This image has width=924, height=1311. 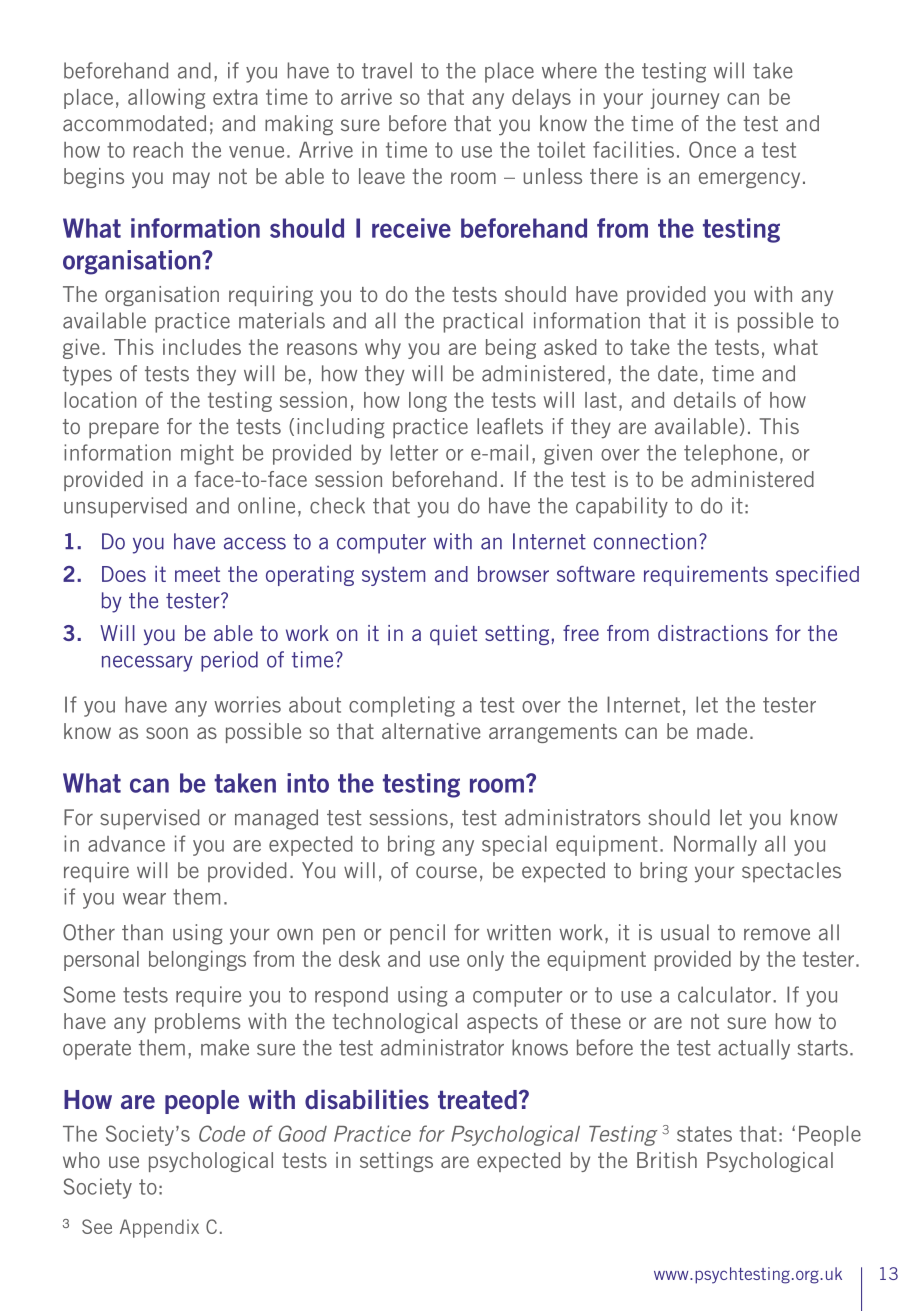 I want to click on made, so click(x=722, y=731).
